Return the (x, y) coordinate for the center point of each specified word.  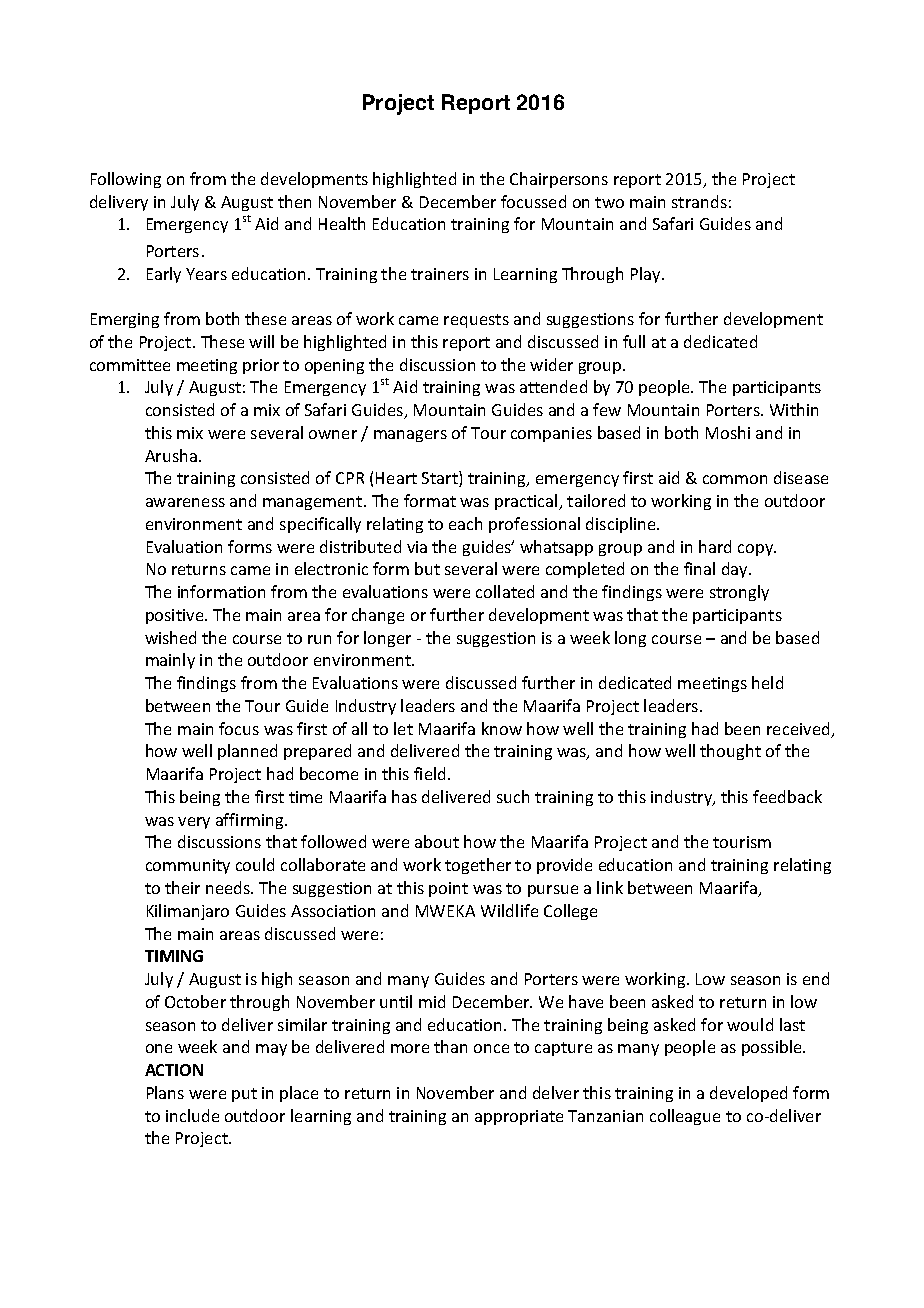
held (767, 682)
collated (505, 591)
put (244, 1095)
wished (170, 637)
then (294, 201)
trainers (440, 274)
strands (699, 201)
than (450, 1046)
